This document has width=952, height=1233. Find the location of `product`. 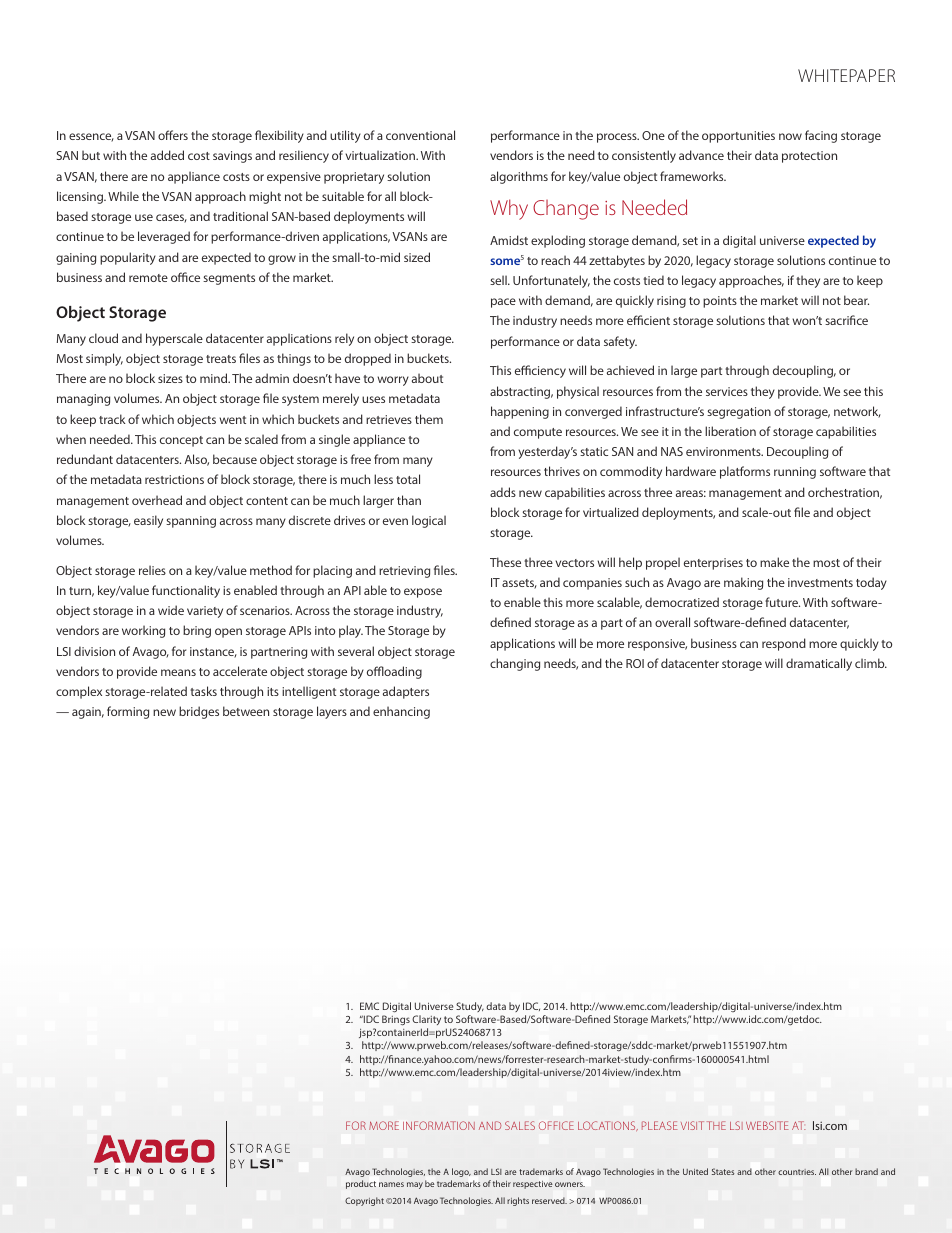

product is located at coordinates (361, 1184).
